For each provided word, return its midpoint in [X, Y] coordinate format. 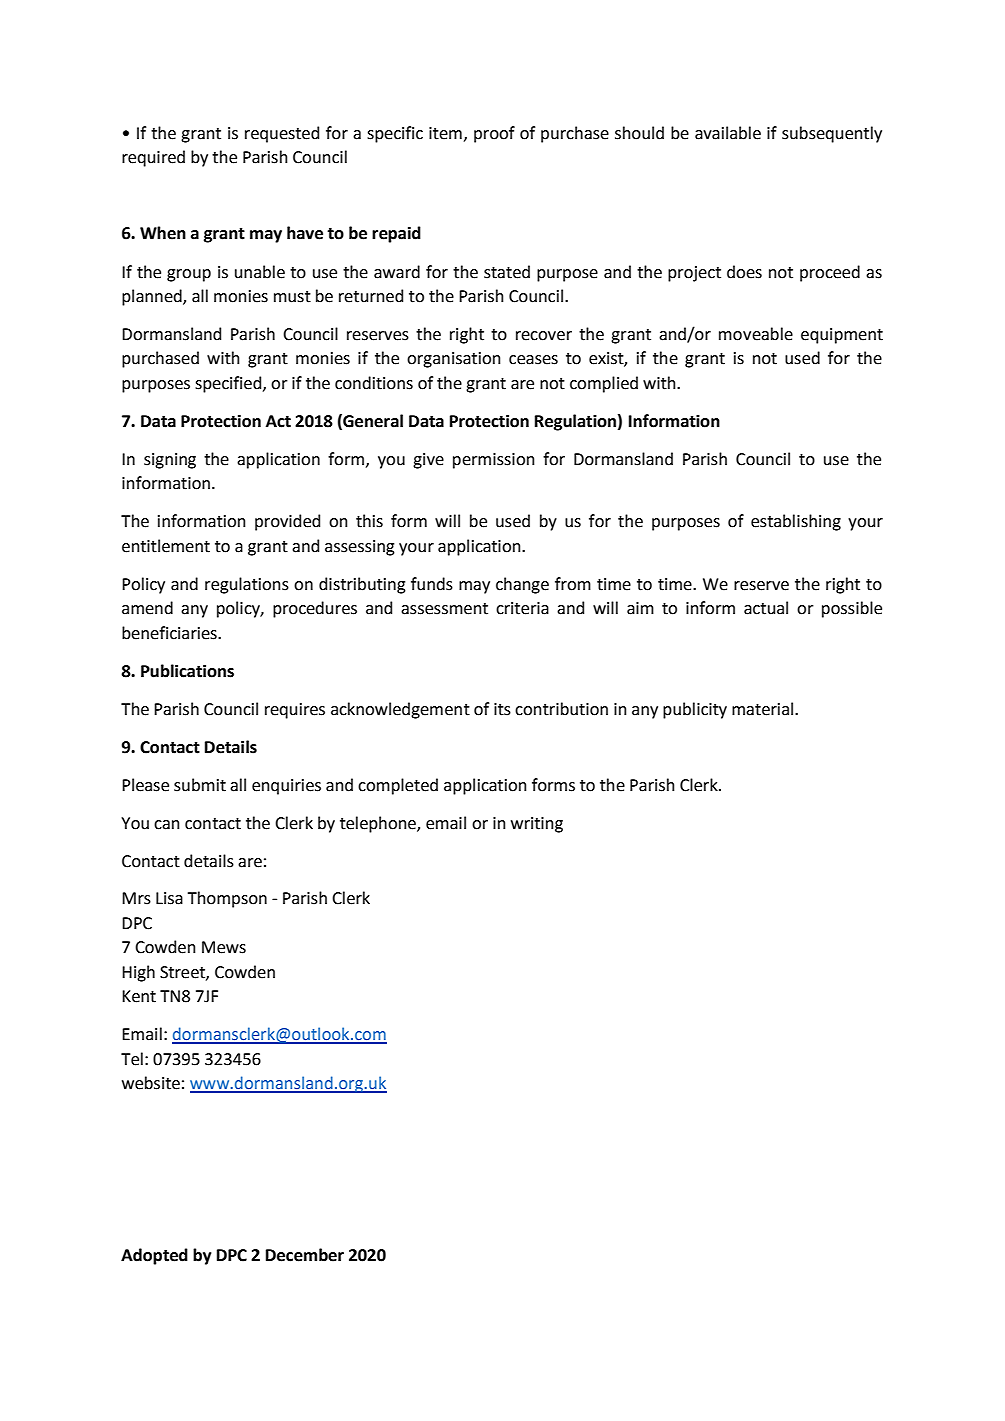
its [502, 709]
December [305, 1255]
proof [494, 134]
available [728, 133]
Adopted [154, 1256]
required [153, 158]
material [762, 709]
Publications [187, 671]
